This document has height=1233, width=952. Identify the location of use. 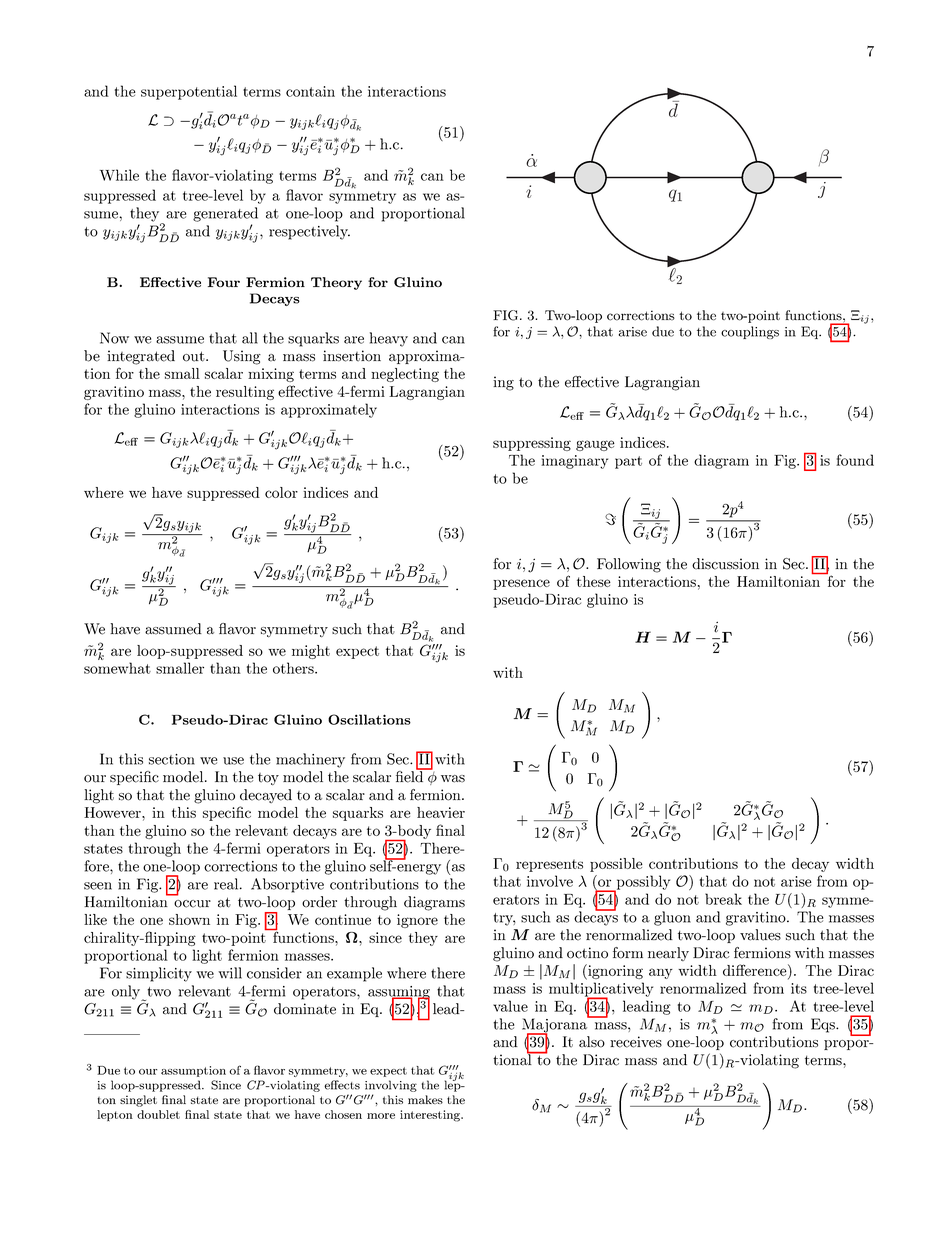
(233, 761).
